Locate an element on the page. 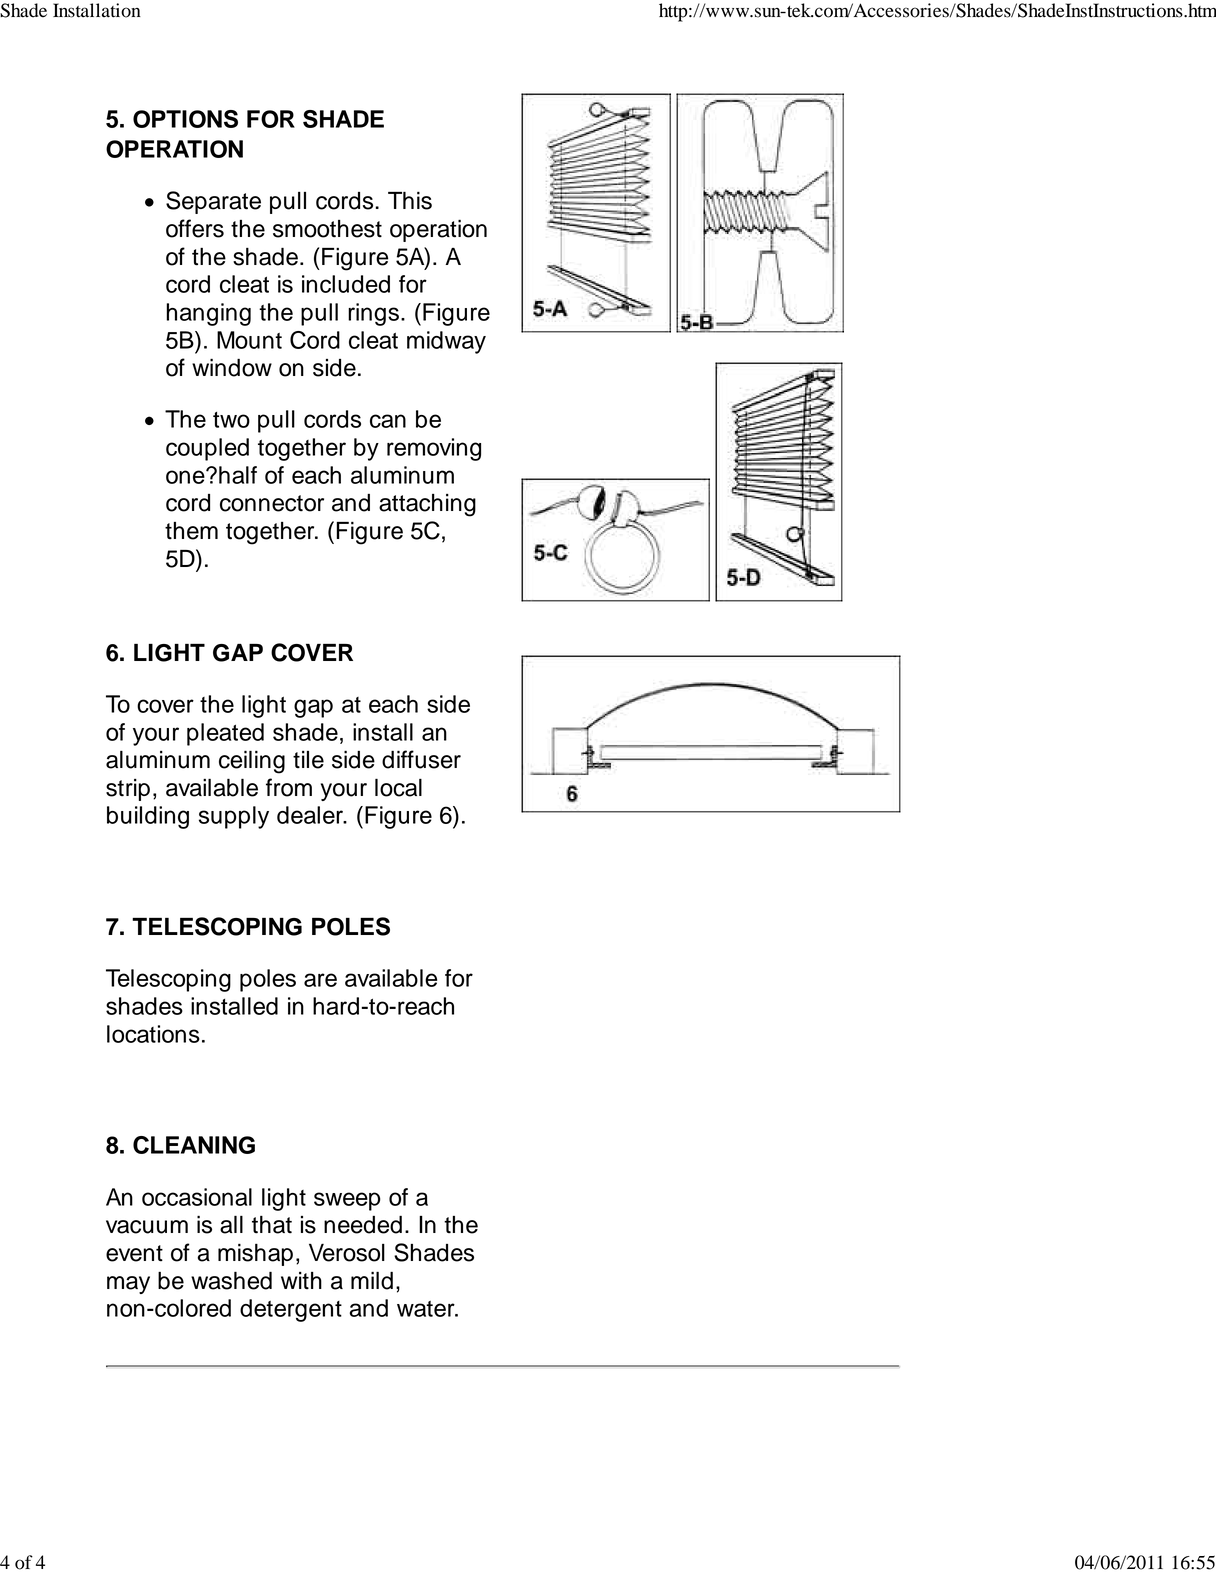  vacuum is located at coordinates (147, 1227).
